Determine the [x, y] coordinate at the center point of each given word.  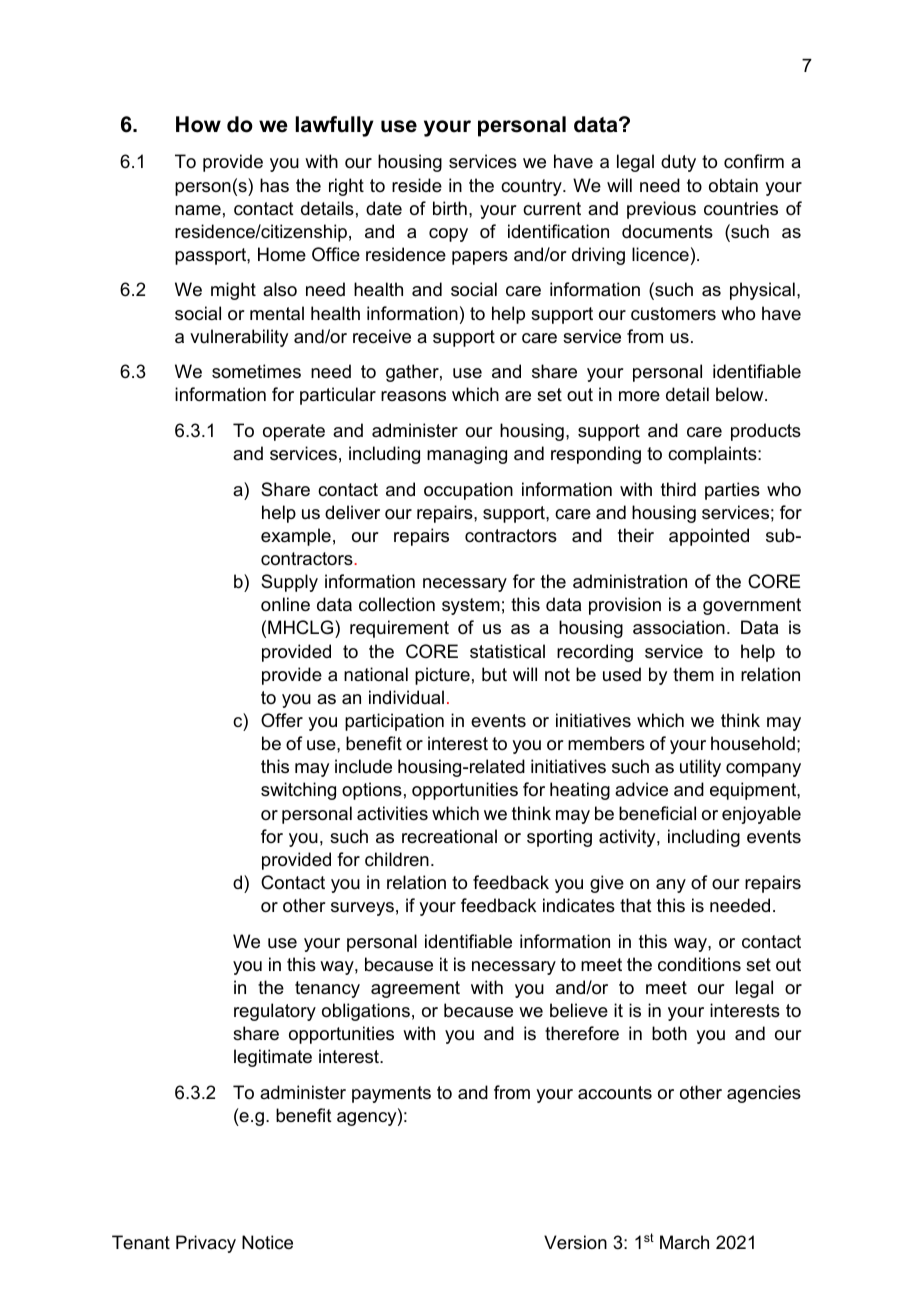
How [198, 124]
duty [678, 163]
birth [450, 208]
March [684, 1242]
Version [575, 1242]
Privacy [206, 1244]
